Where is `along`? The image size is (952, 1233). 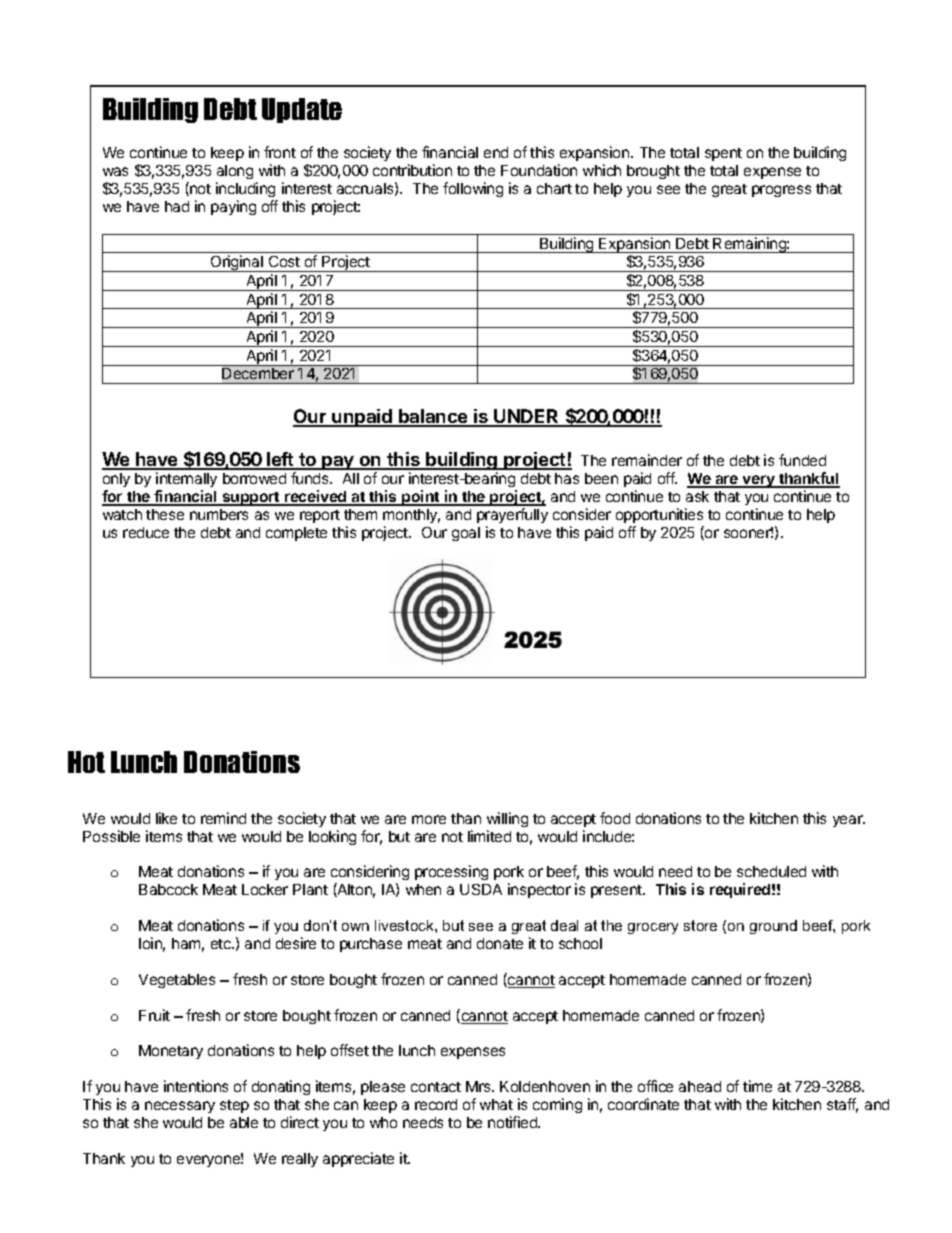 along is located at coordinates (234, 174).
